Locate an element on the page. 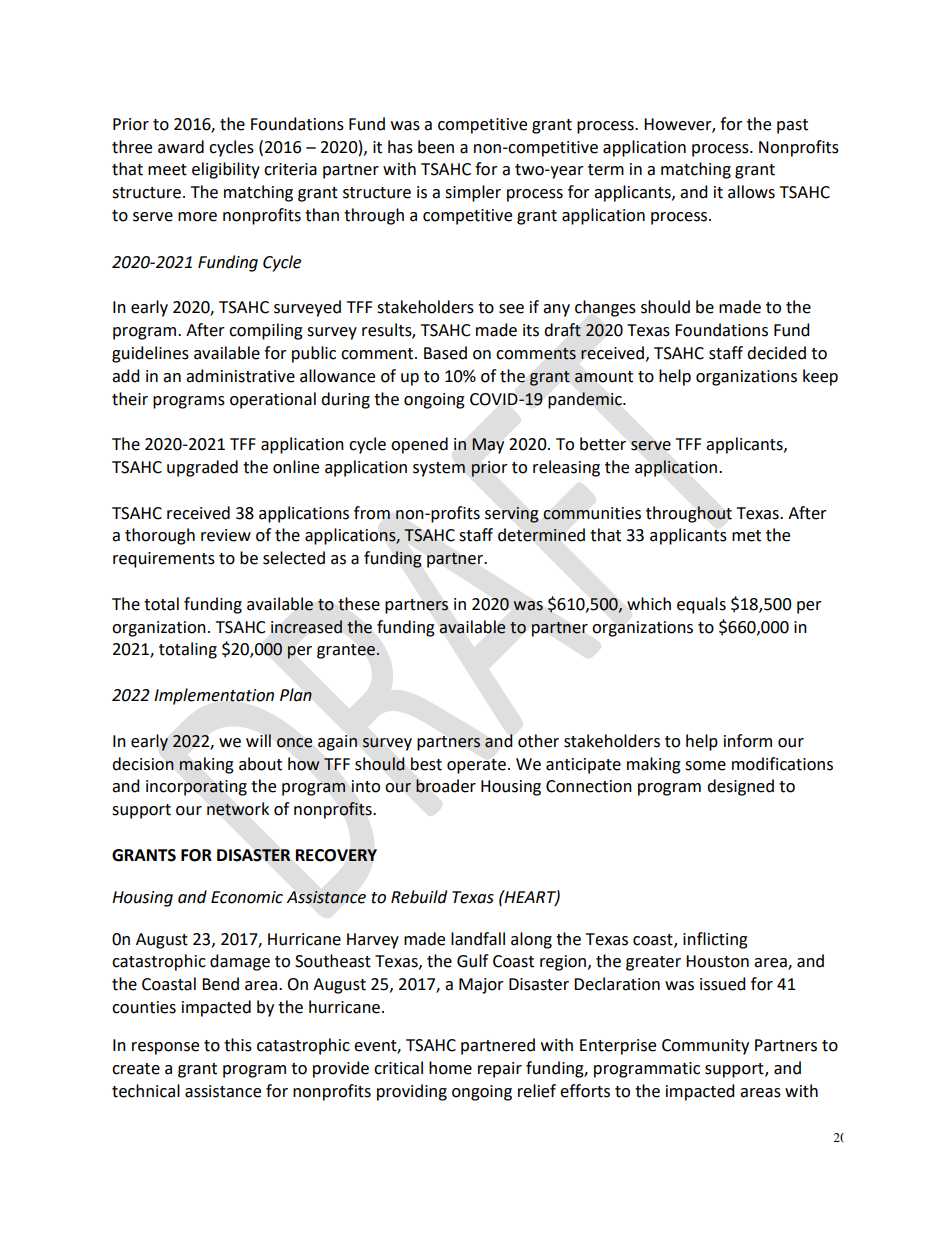 The height and width of the document is (1233, 952). eligibility is located at coordinates (226, 170).
